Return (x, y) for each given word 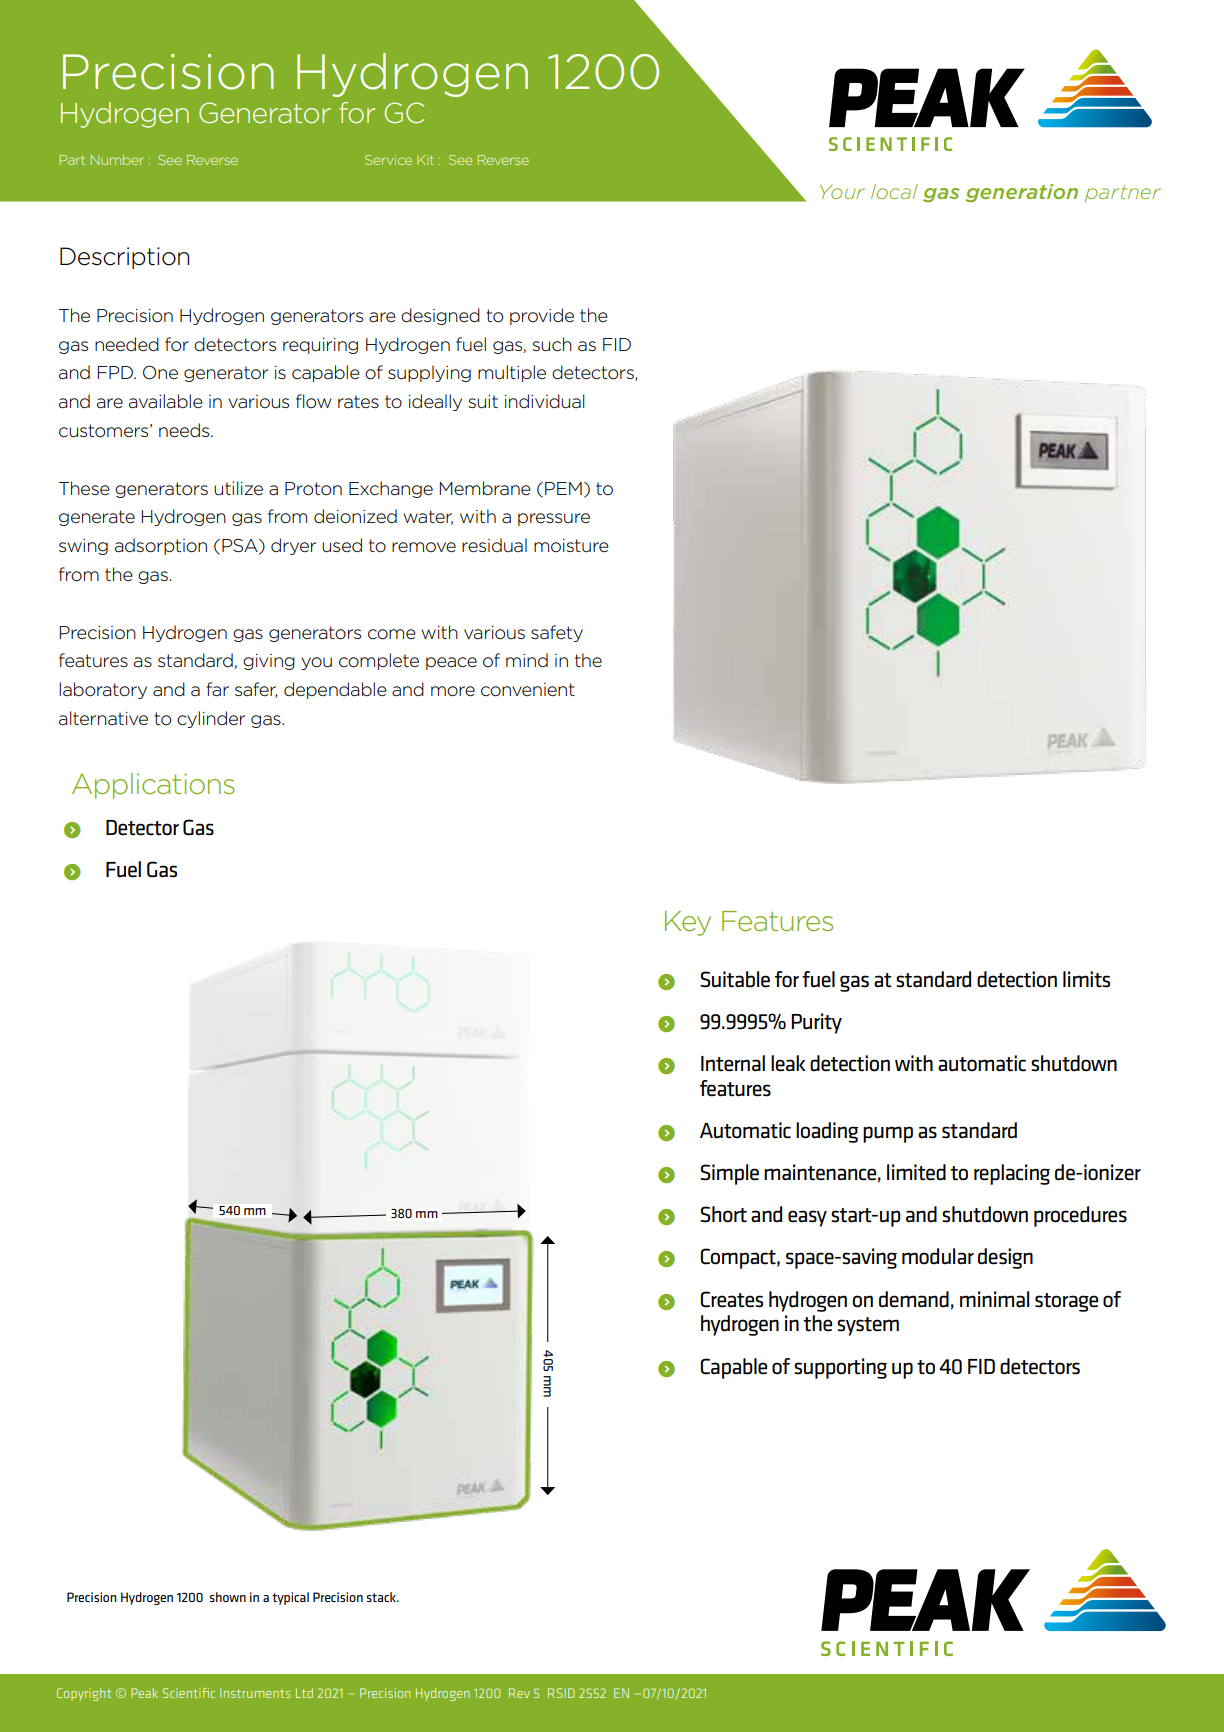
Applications (153, 786)
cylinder (211, 719)
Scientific (189, 1693)
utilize (238, 488)
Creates (731, 1299)
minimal (994, 1299)
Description (125, 258)
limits (1086, 979)
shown (228, 1597)
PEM (563, 488)
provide (542, 316)
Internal (733, 1063)
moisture (571, 546)
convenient (528, 690)
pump (888, 1134)
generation (1021, 193)
